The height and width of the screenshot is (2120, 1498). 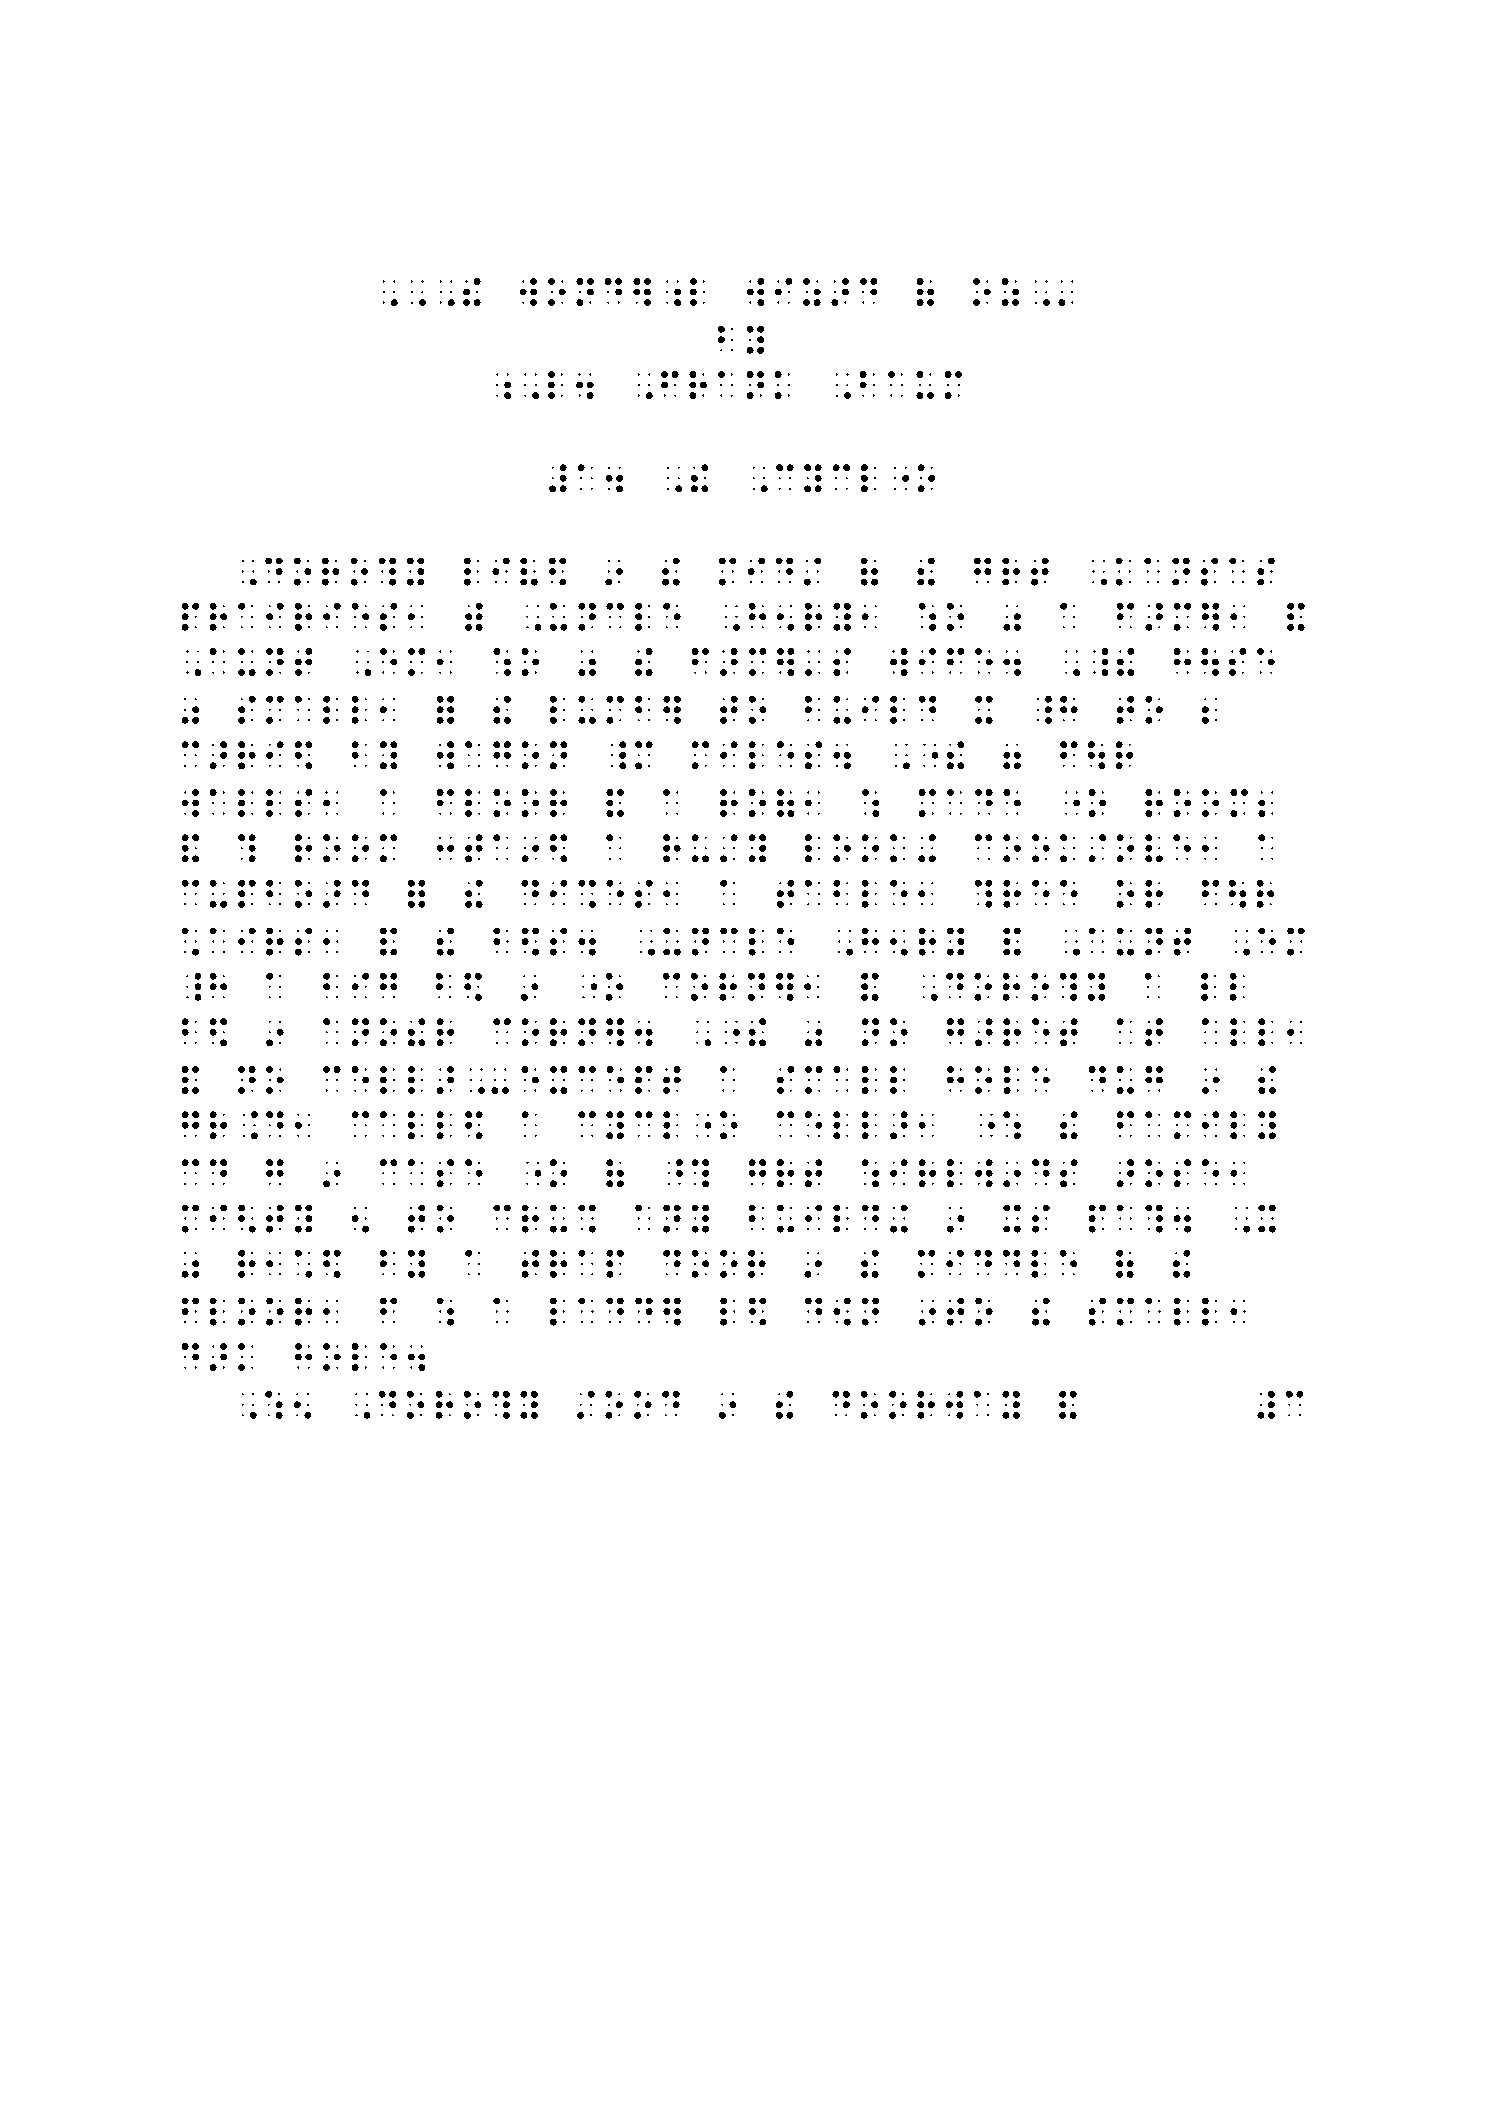 What do you see at coordinates (1195, 572) in the screenshot?
I see `KANSAS` at bounding box center [1195, 572].
